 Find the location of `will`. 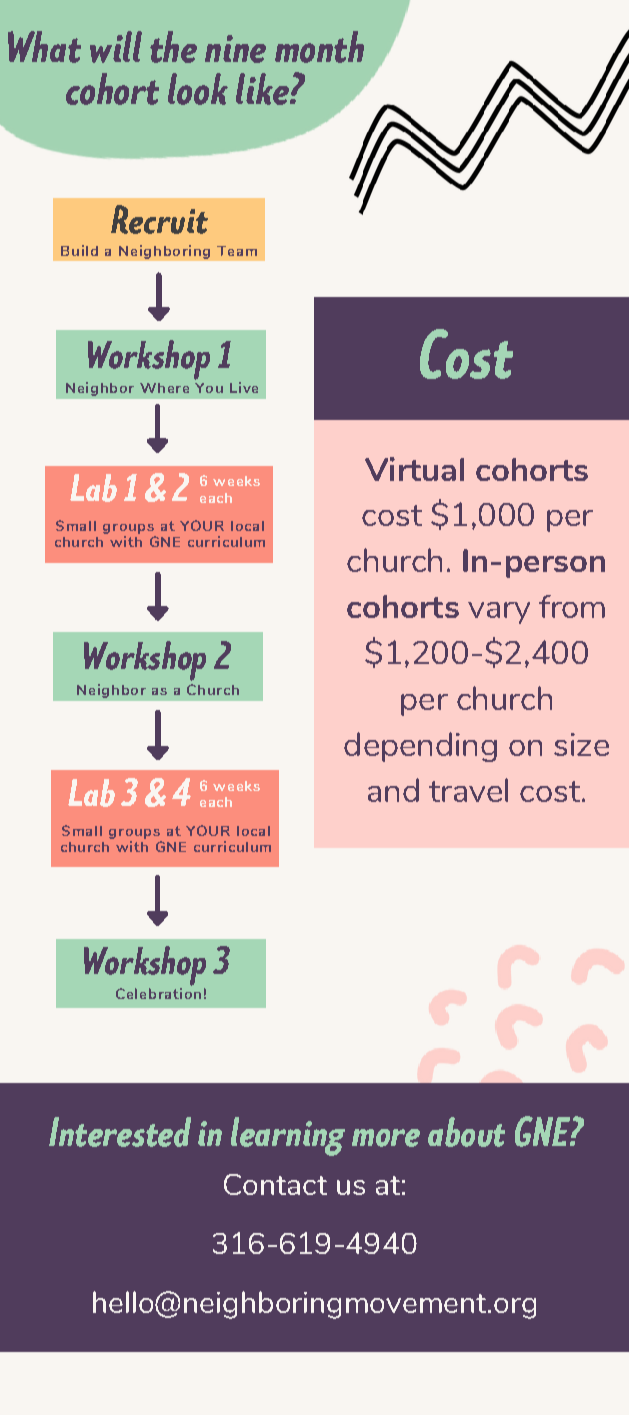

will is located at coordinates (116, 47).
